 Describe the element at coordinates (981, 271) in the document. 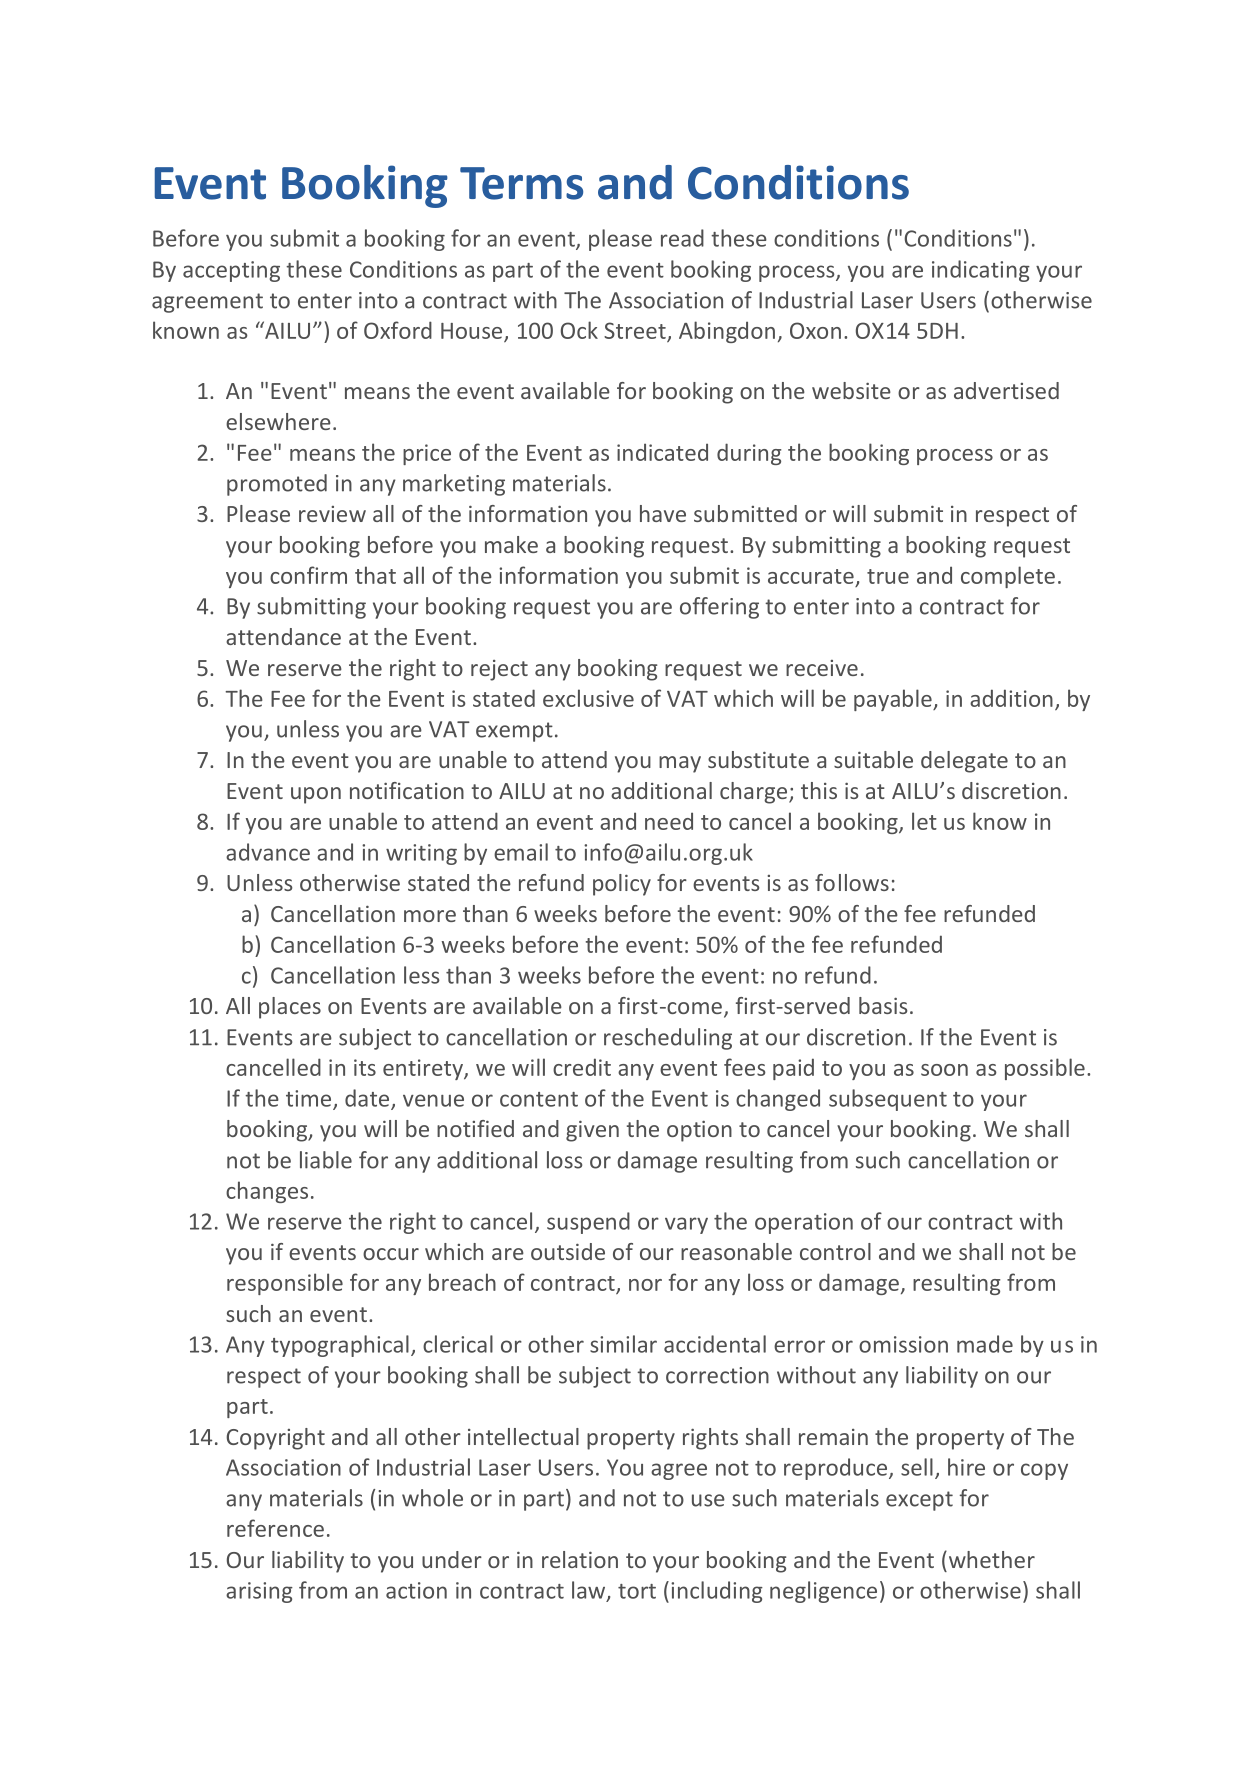

I see `indicating` at that location.
